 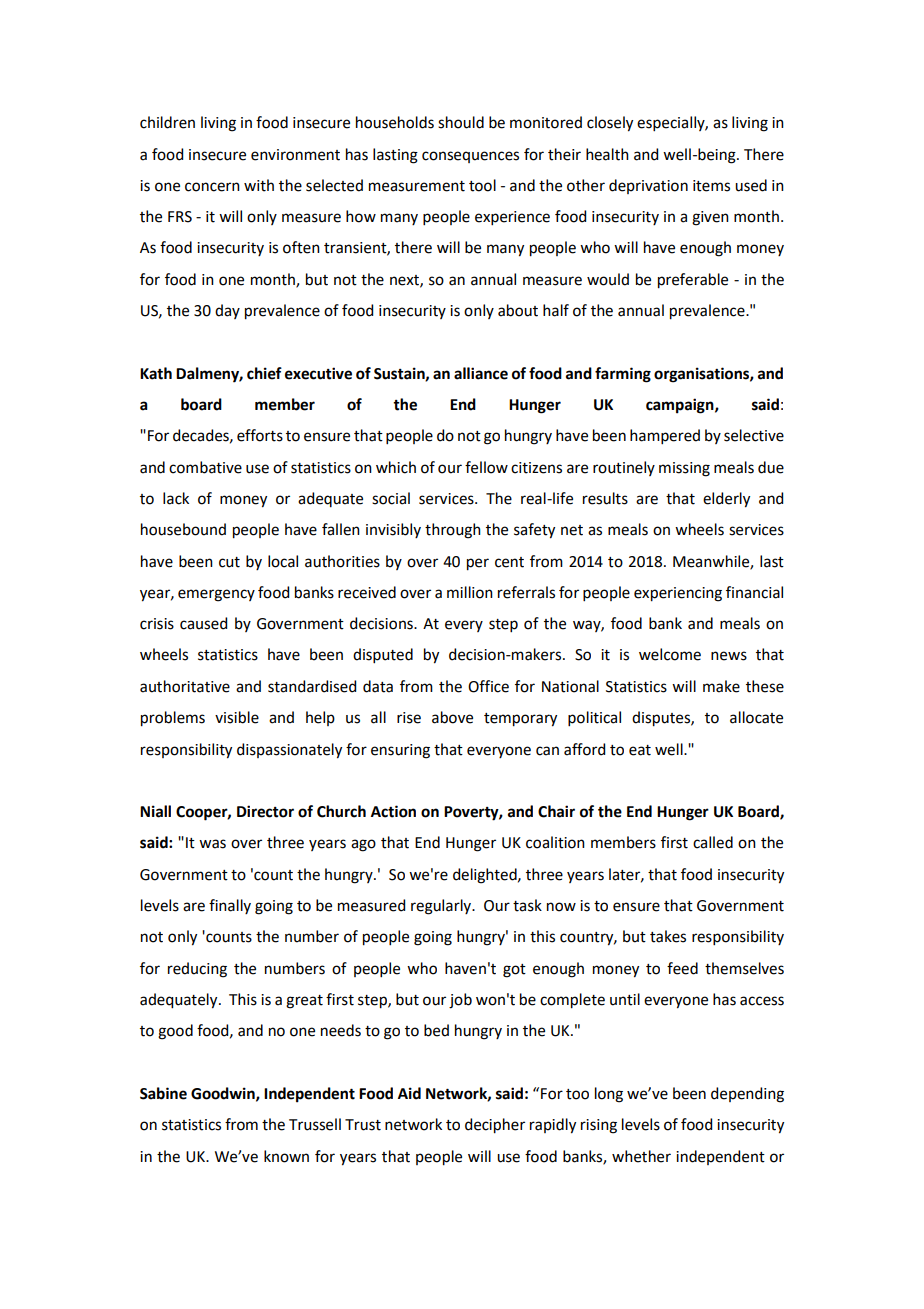 What do you see at coordinates (495, 1126) in the screenshot?
I see `decipher` at bounding box center [495, 1126].
